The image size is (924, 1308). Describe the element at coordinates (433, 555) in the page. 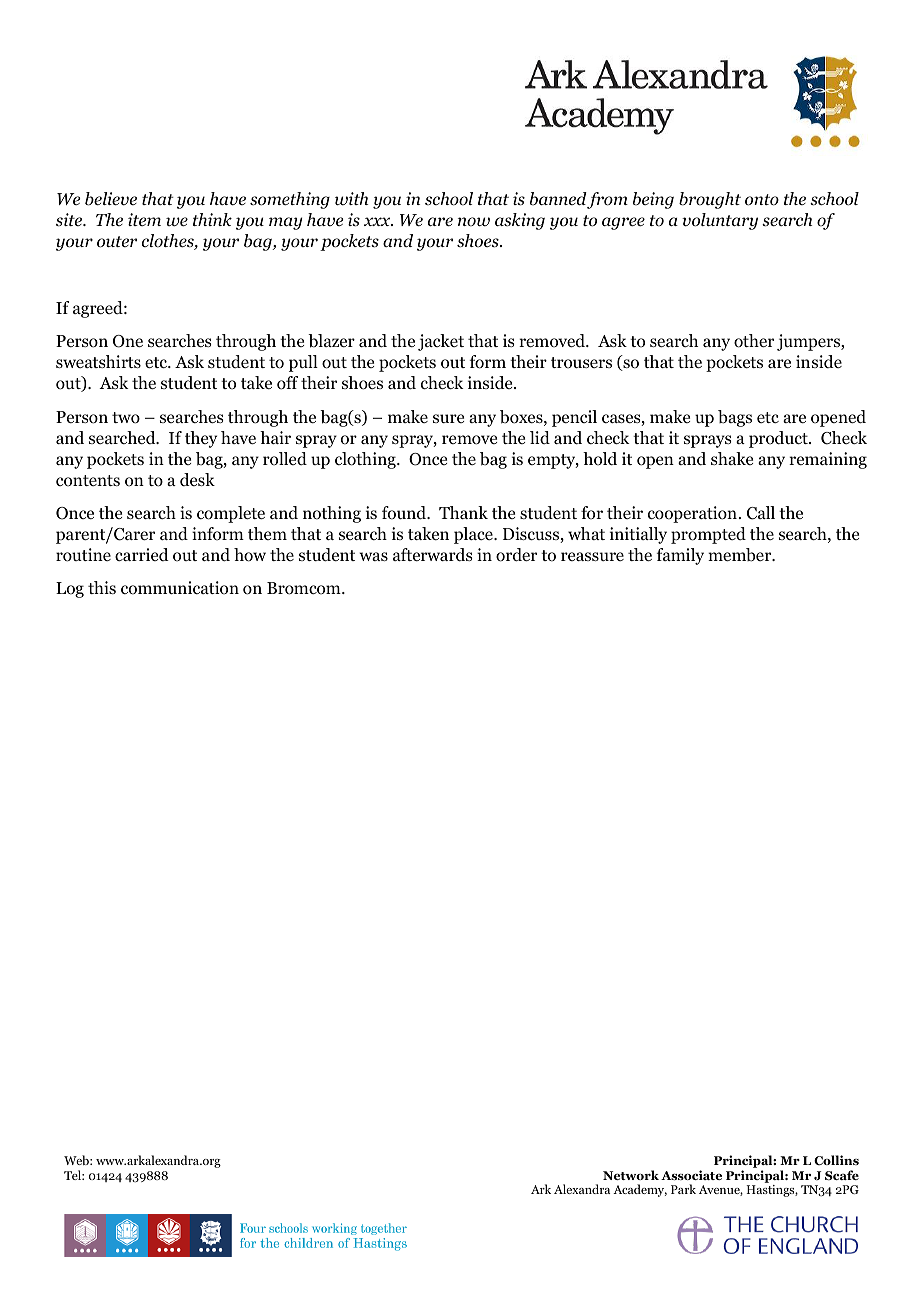

I see `afterwards` at that location.
